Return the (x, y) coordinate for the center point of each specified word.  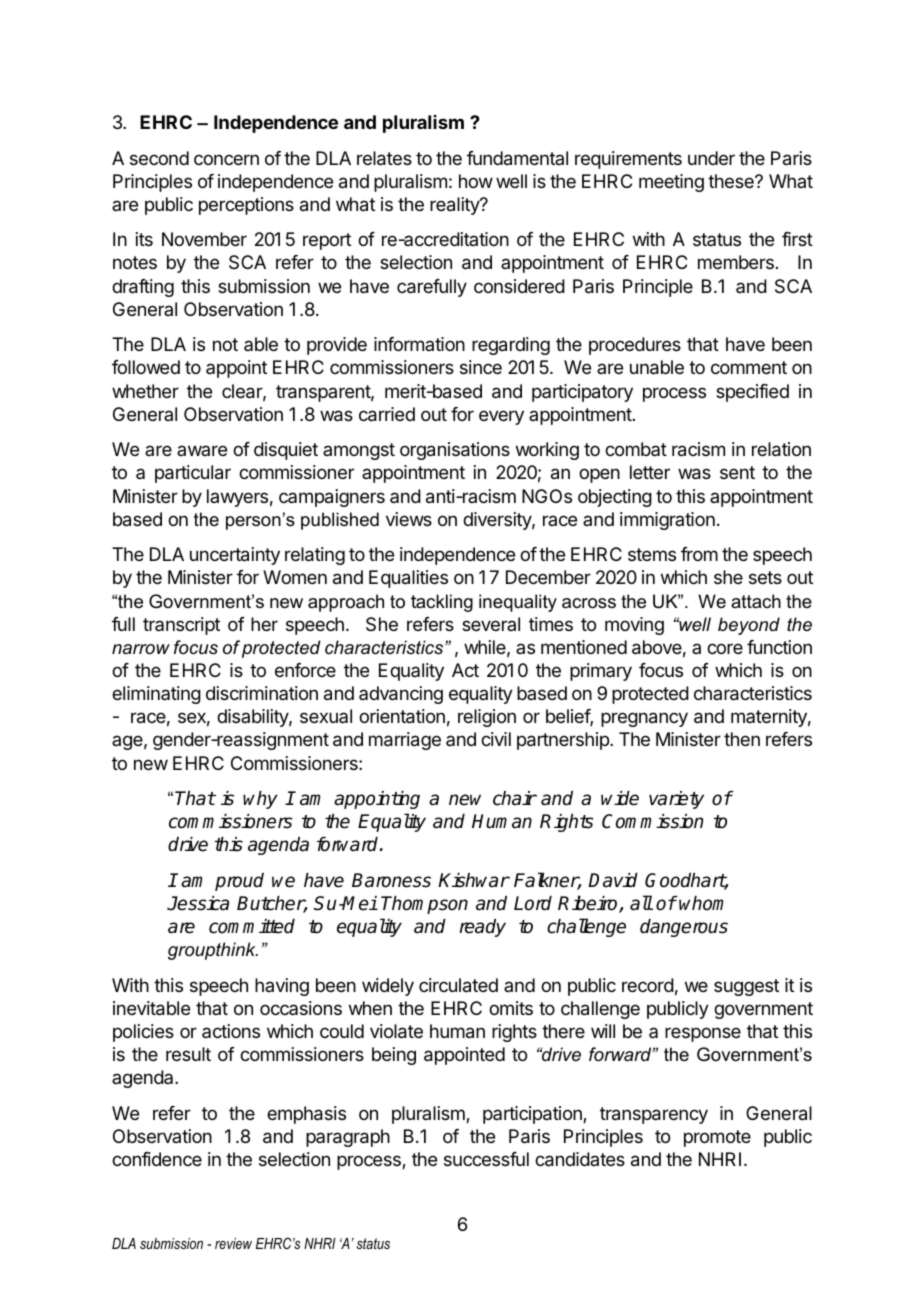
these (732, 181)
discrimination (262, 693)
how (476, 181)
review (233, 1243)
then (742, 739)
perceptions (246, 206)
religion (487, 718)
